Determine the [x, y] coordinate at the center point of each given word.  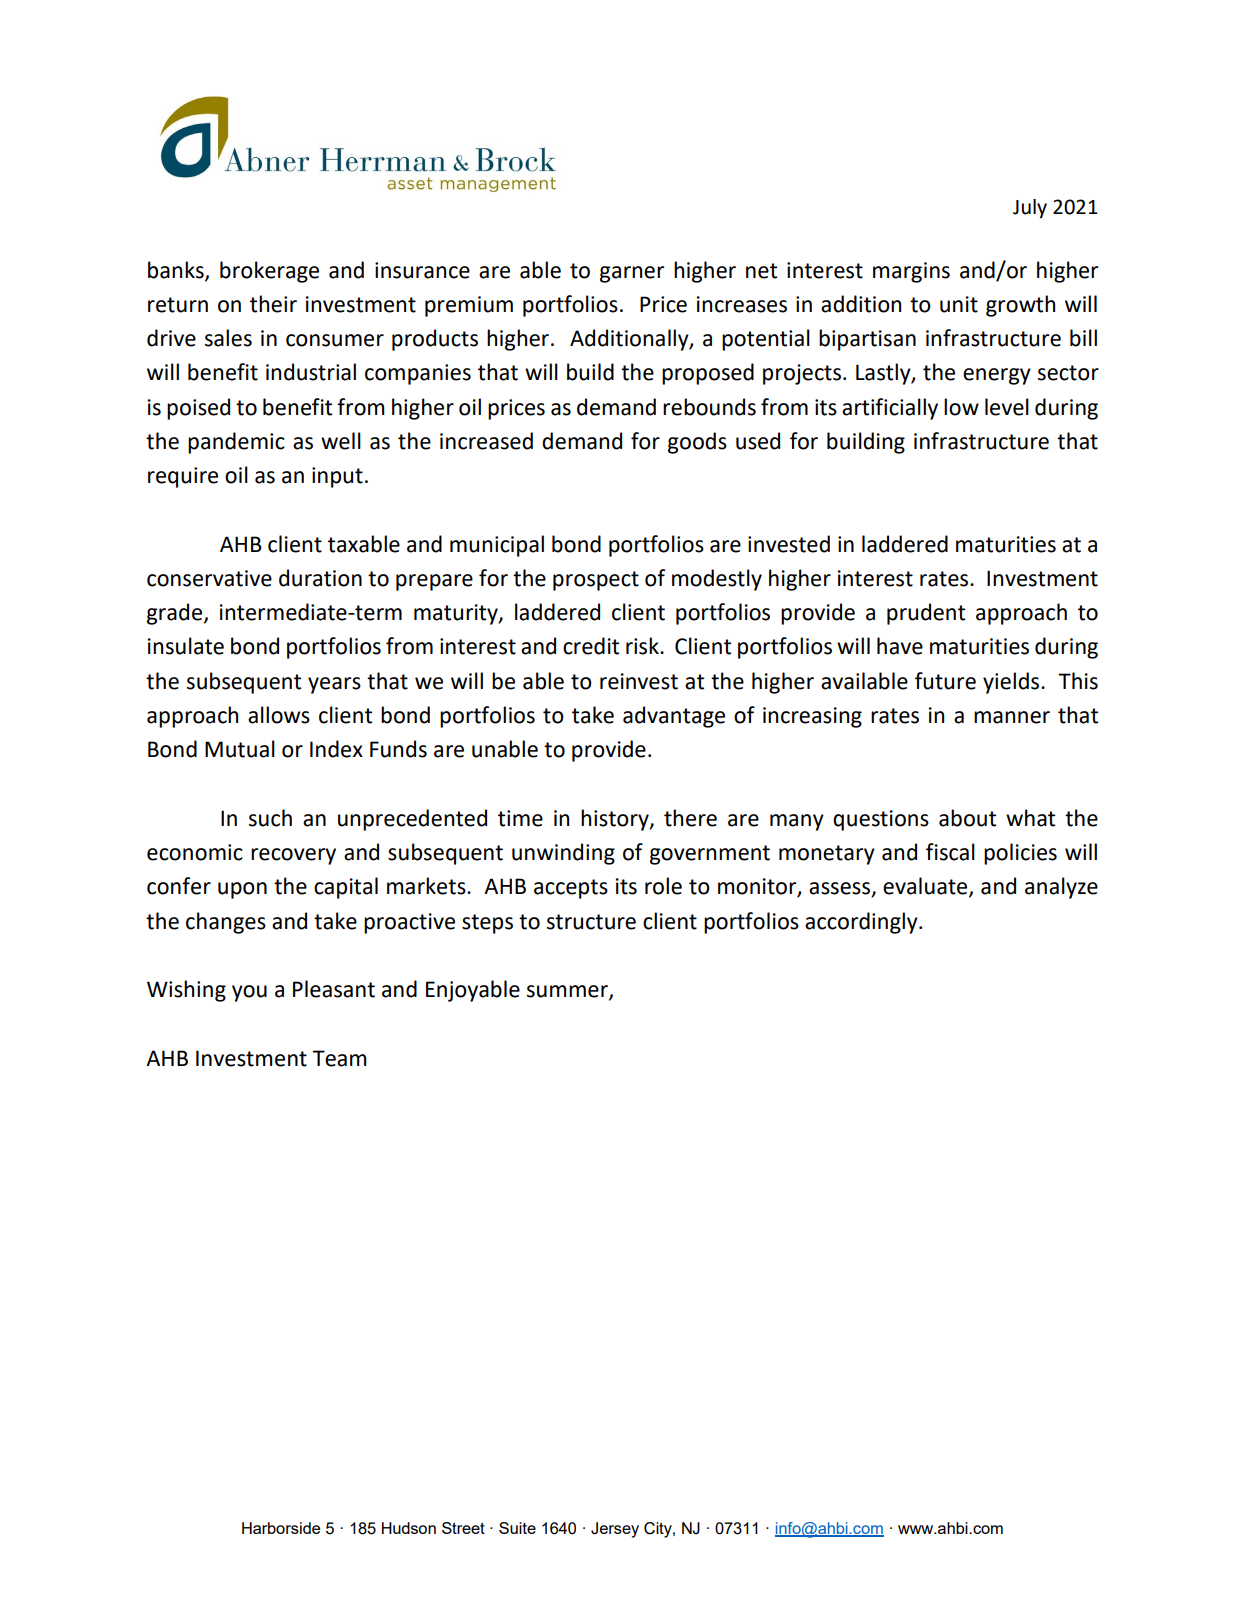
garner [632, 274]
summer [568, 992]
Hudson [409, 1528]
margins [911, 272]
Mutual [240, 749]
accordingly [862, 923]
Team [339, 1058]
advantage [674, 717]
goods [697, 443]
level [1007, 407]
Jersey [615, 1530]
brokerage [269, 272]
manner [1012, 717]
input [337, 477]
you [249, 993]
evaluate [926, 887]
